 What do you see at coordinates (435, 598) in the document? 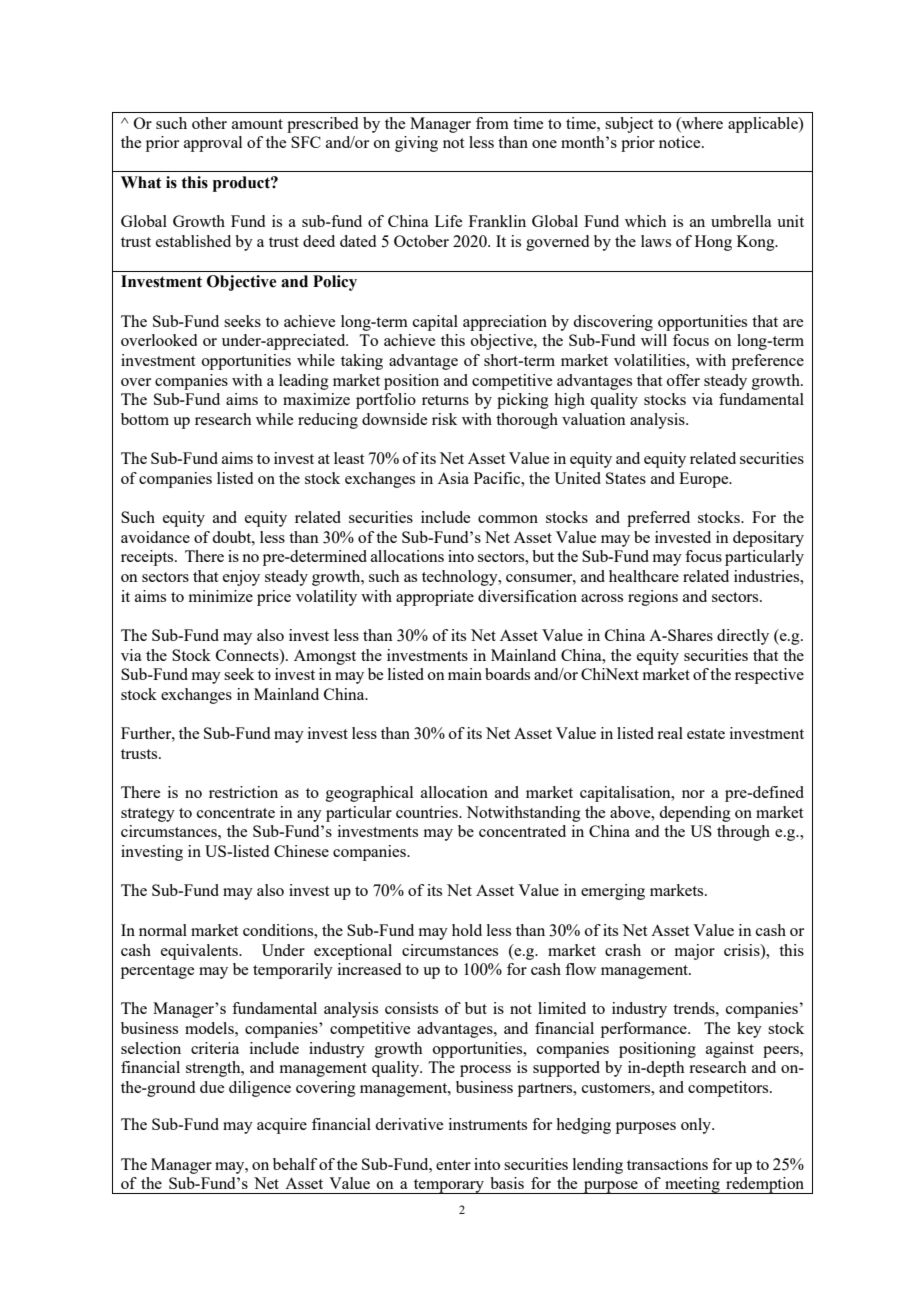
I see `appropriate` at bounding box center [435, 598].
